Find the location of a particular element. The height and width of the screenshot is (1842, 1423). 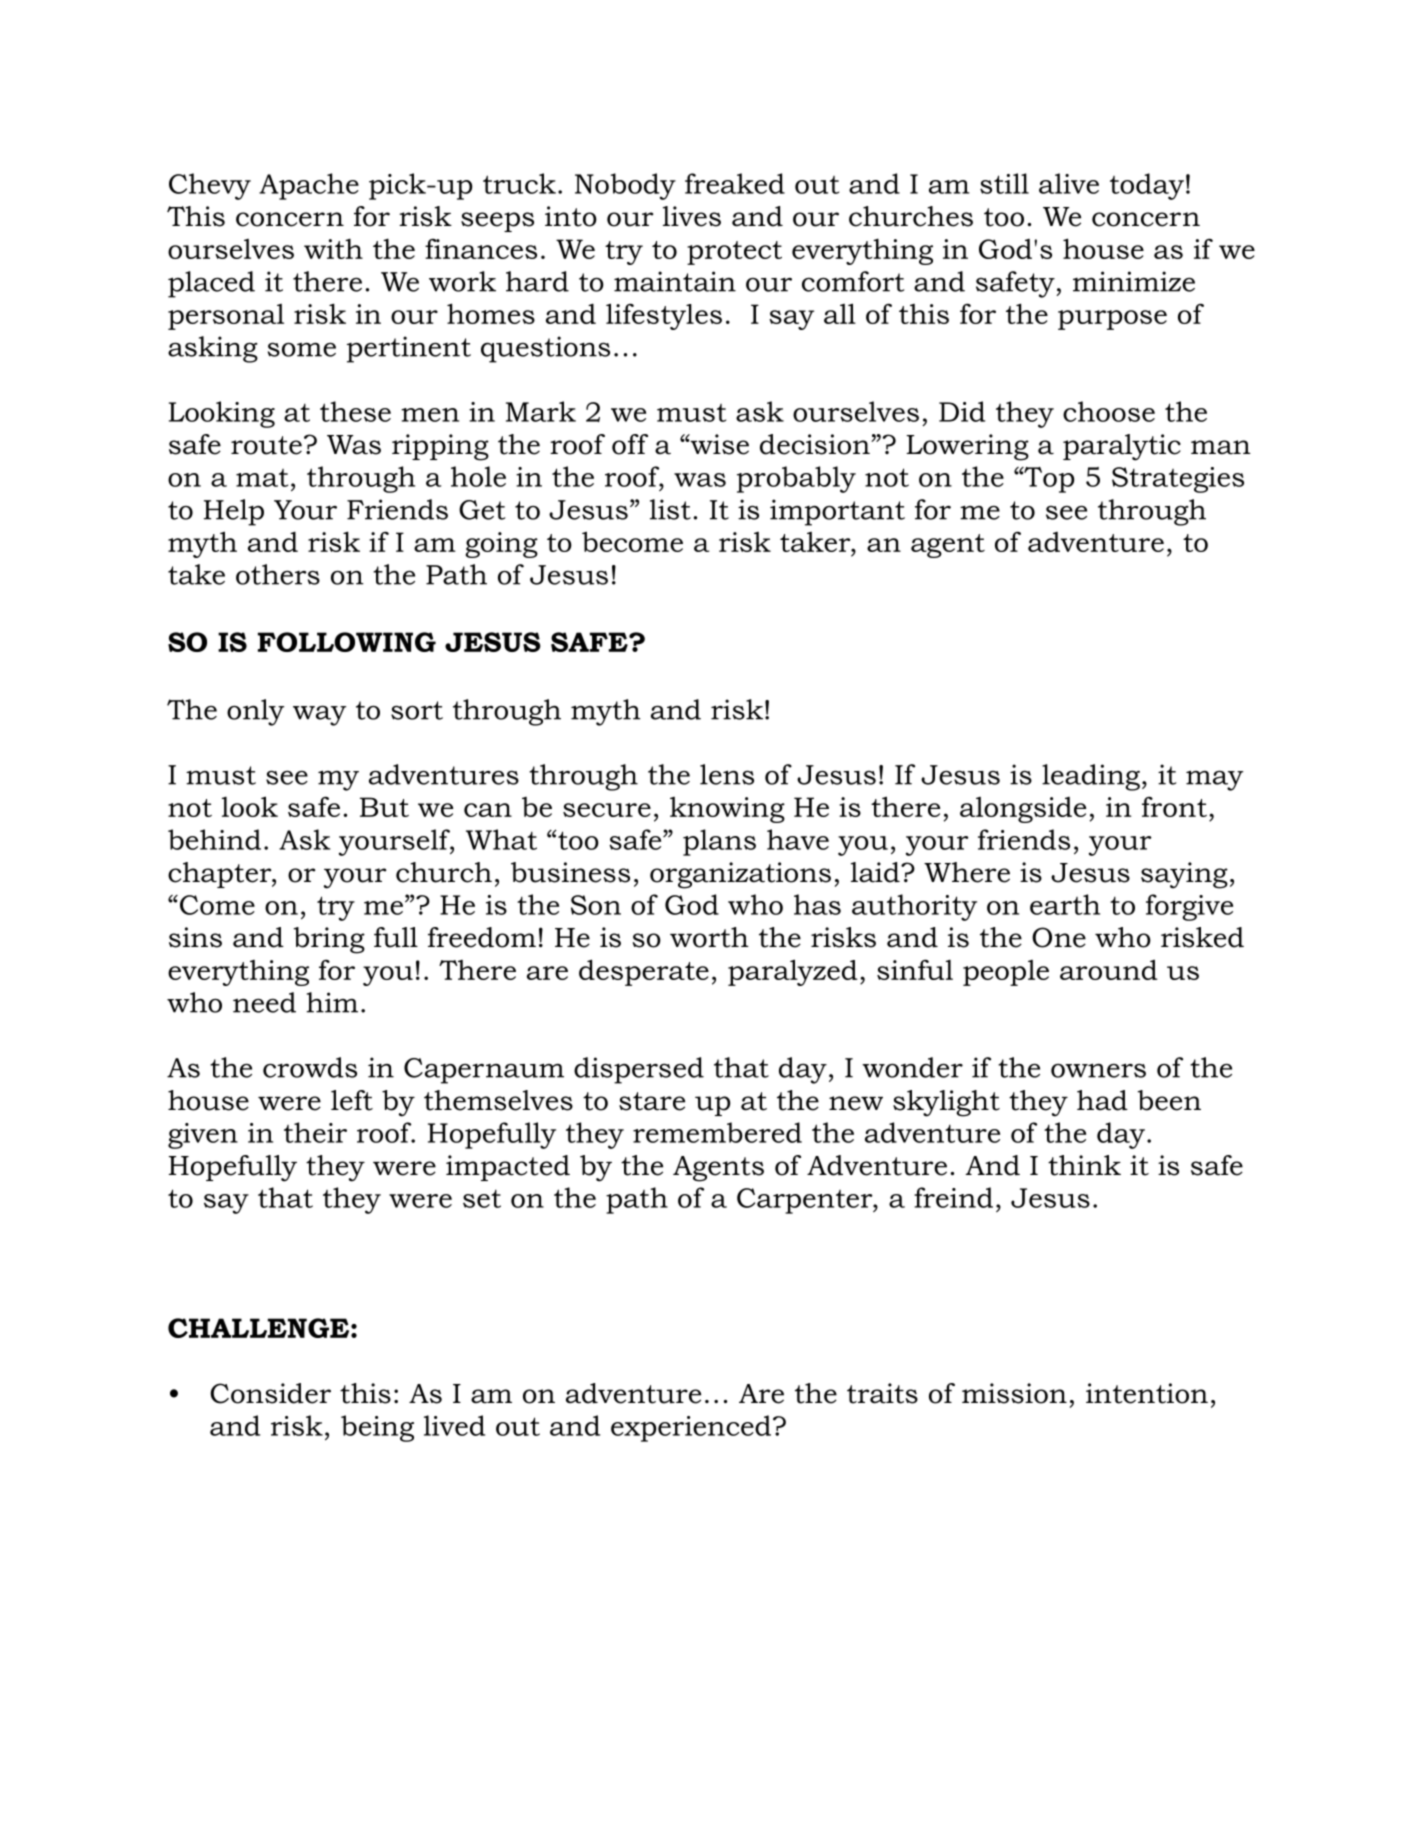

desperate is located at coordinates (644, 972).
